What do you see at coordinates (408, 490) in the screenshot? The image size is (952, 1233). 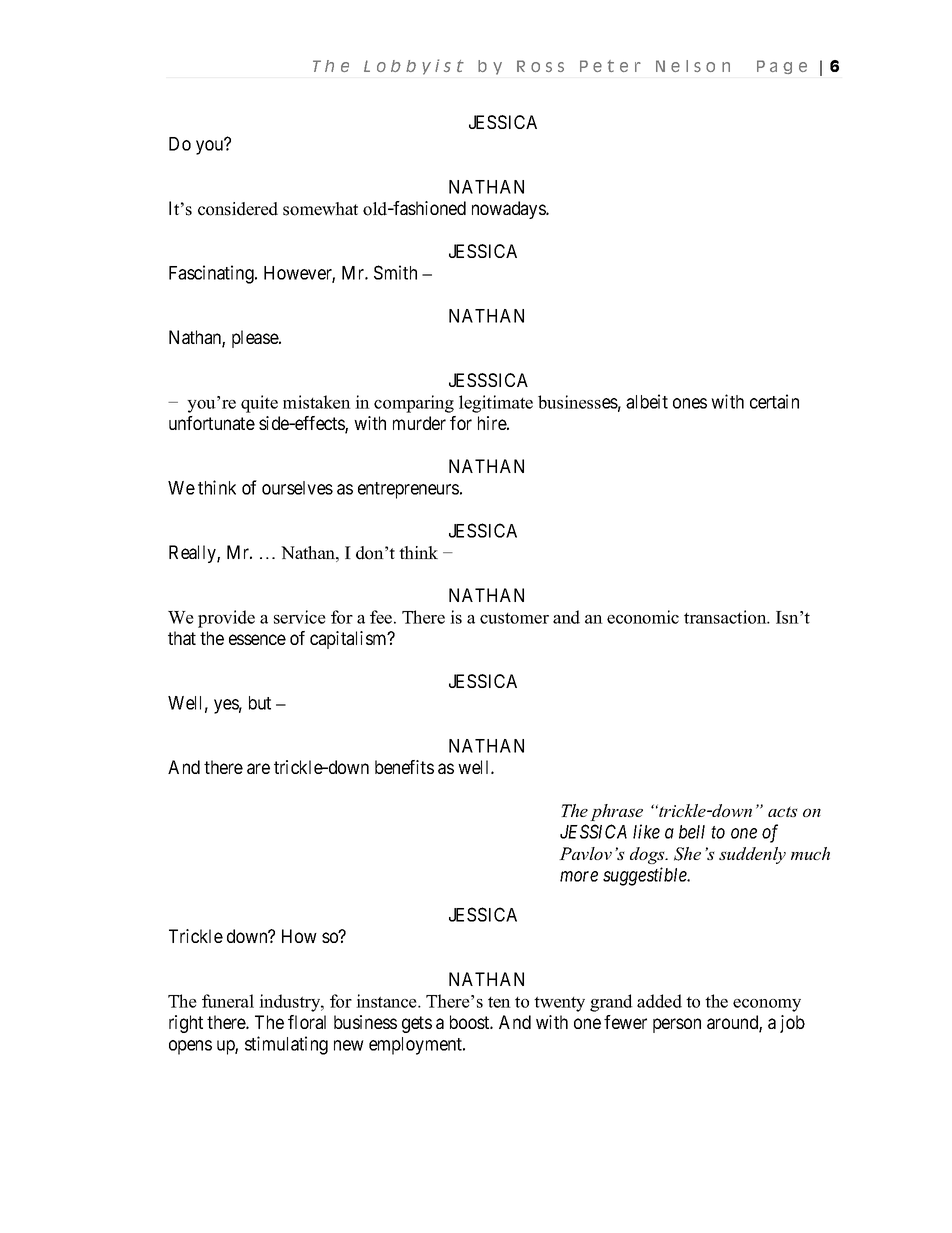 I see `entrepreneurs` at bounding box center [408, 490].
